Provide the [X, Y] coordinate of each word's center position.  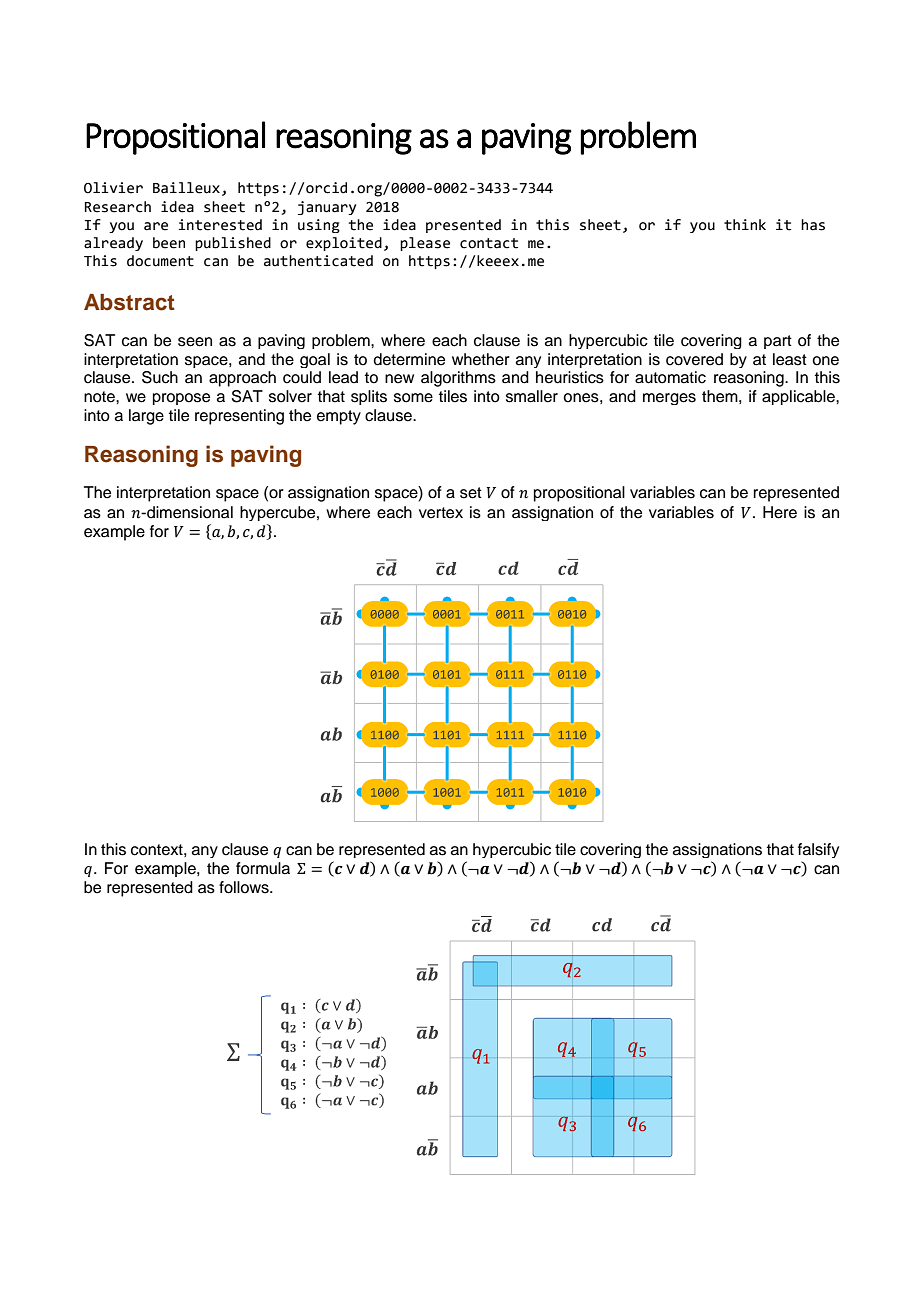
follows [245, 887]
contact [489, 243]
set [471, 493]
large [146, 417]
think [745, 225]
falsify [818, 850]
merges [669, 399]
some [413, 398]
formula [263, 868]
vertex [441, 513]
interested [220, 225]
